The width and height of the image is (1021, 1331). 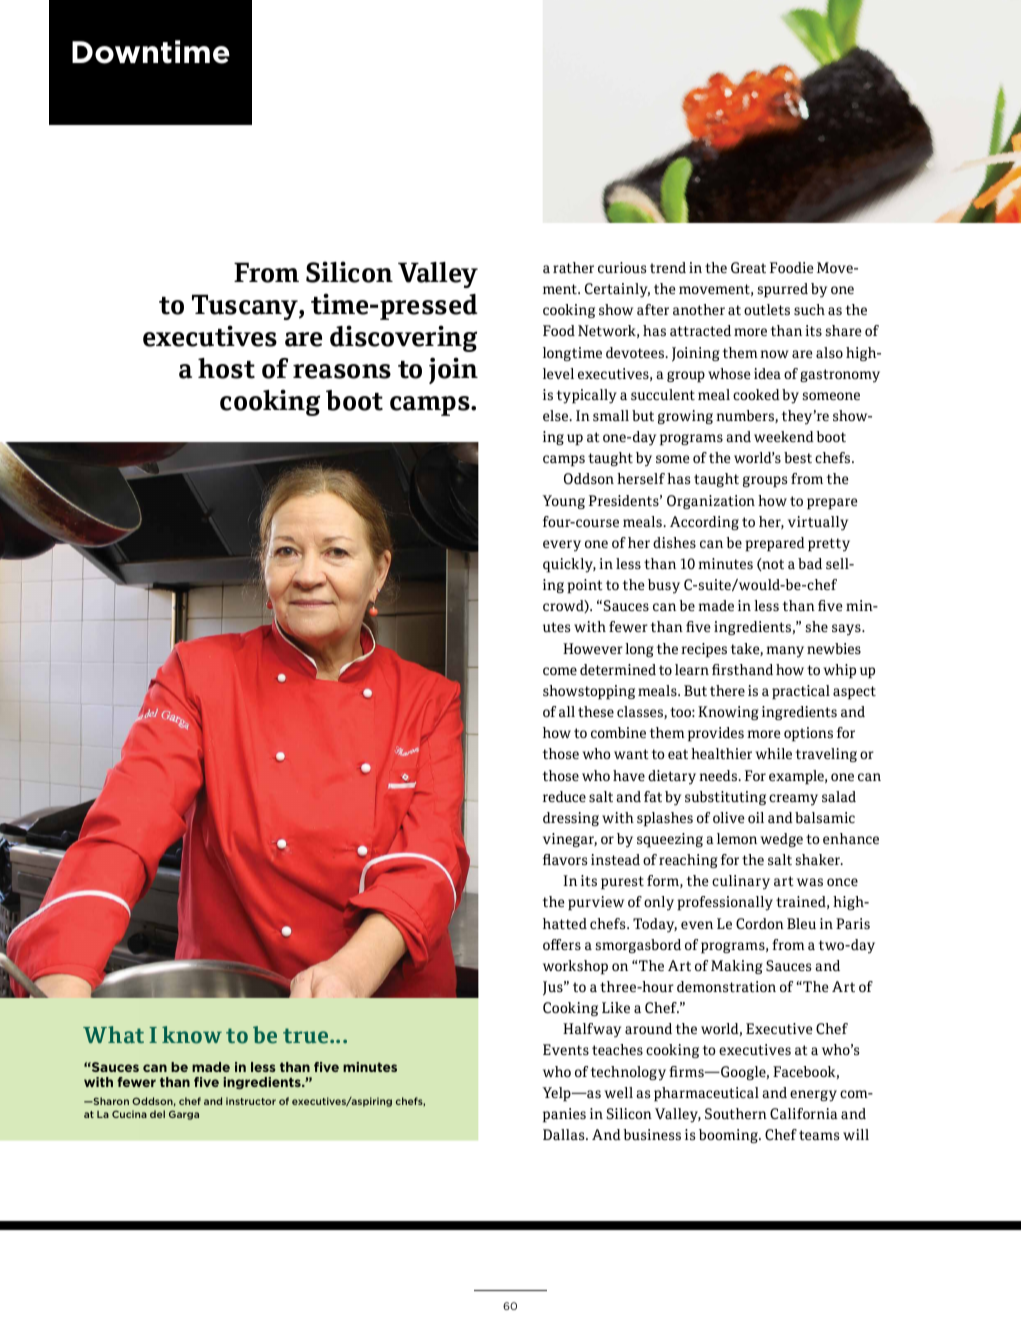 I want to click on rather, so click(x=573, y=267).
